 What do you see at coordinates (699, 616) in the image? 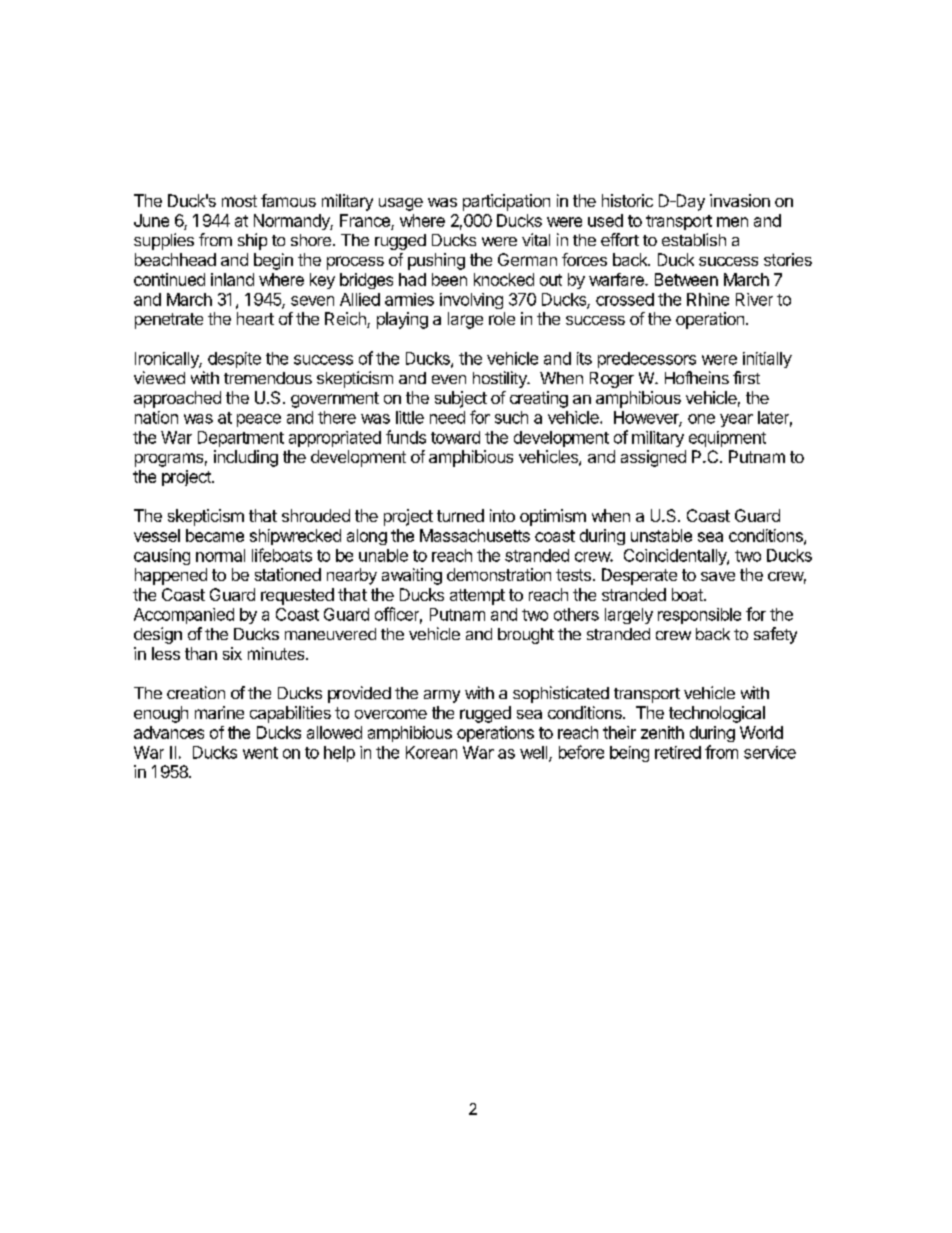
I see `responsible` at bounding box center [699, 616].
